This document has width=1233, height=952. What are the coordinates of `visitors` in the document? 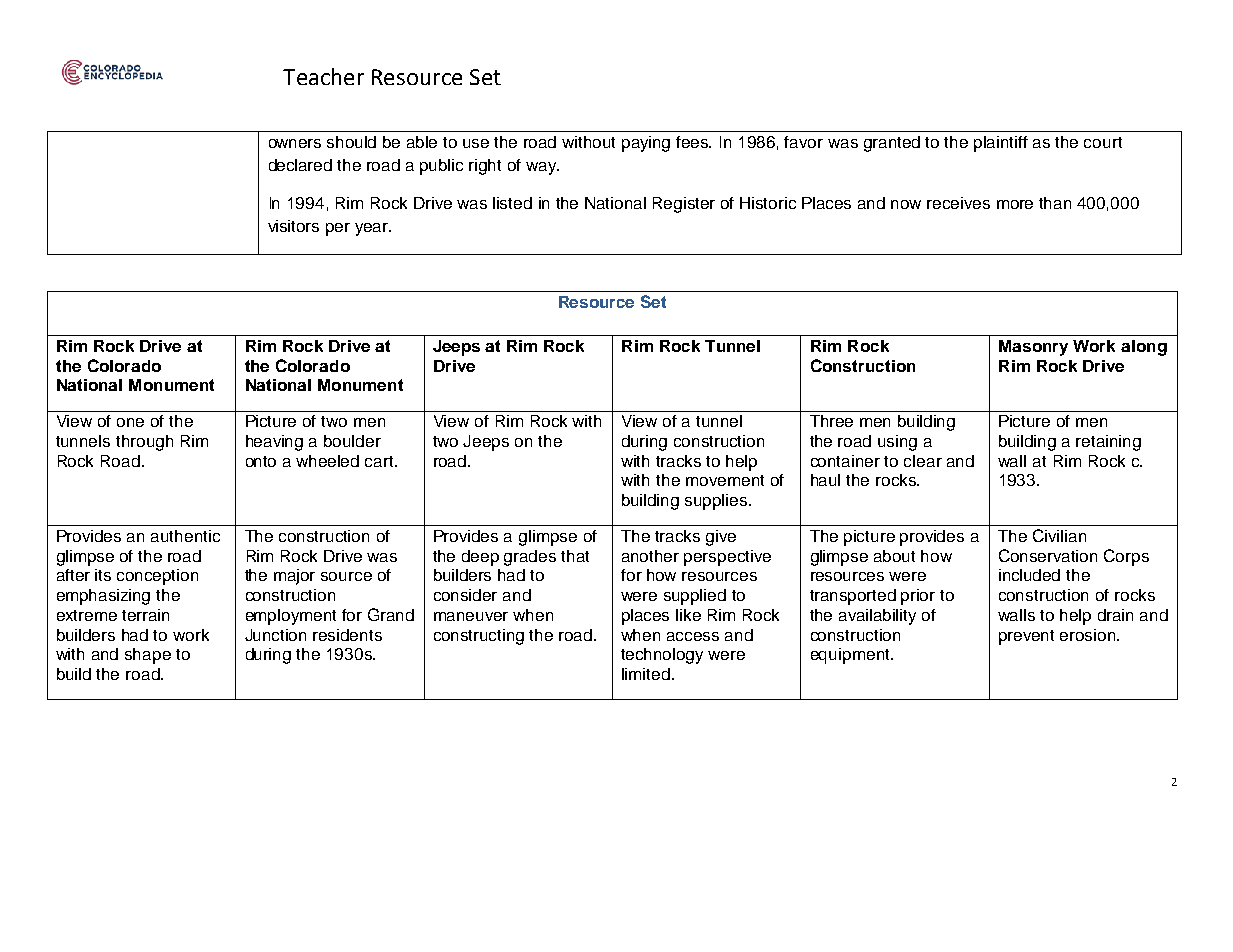 It's located at (293, 226).
